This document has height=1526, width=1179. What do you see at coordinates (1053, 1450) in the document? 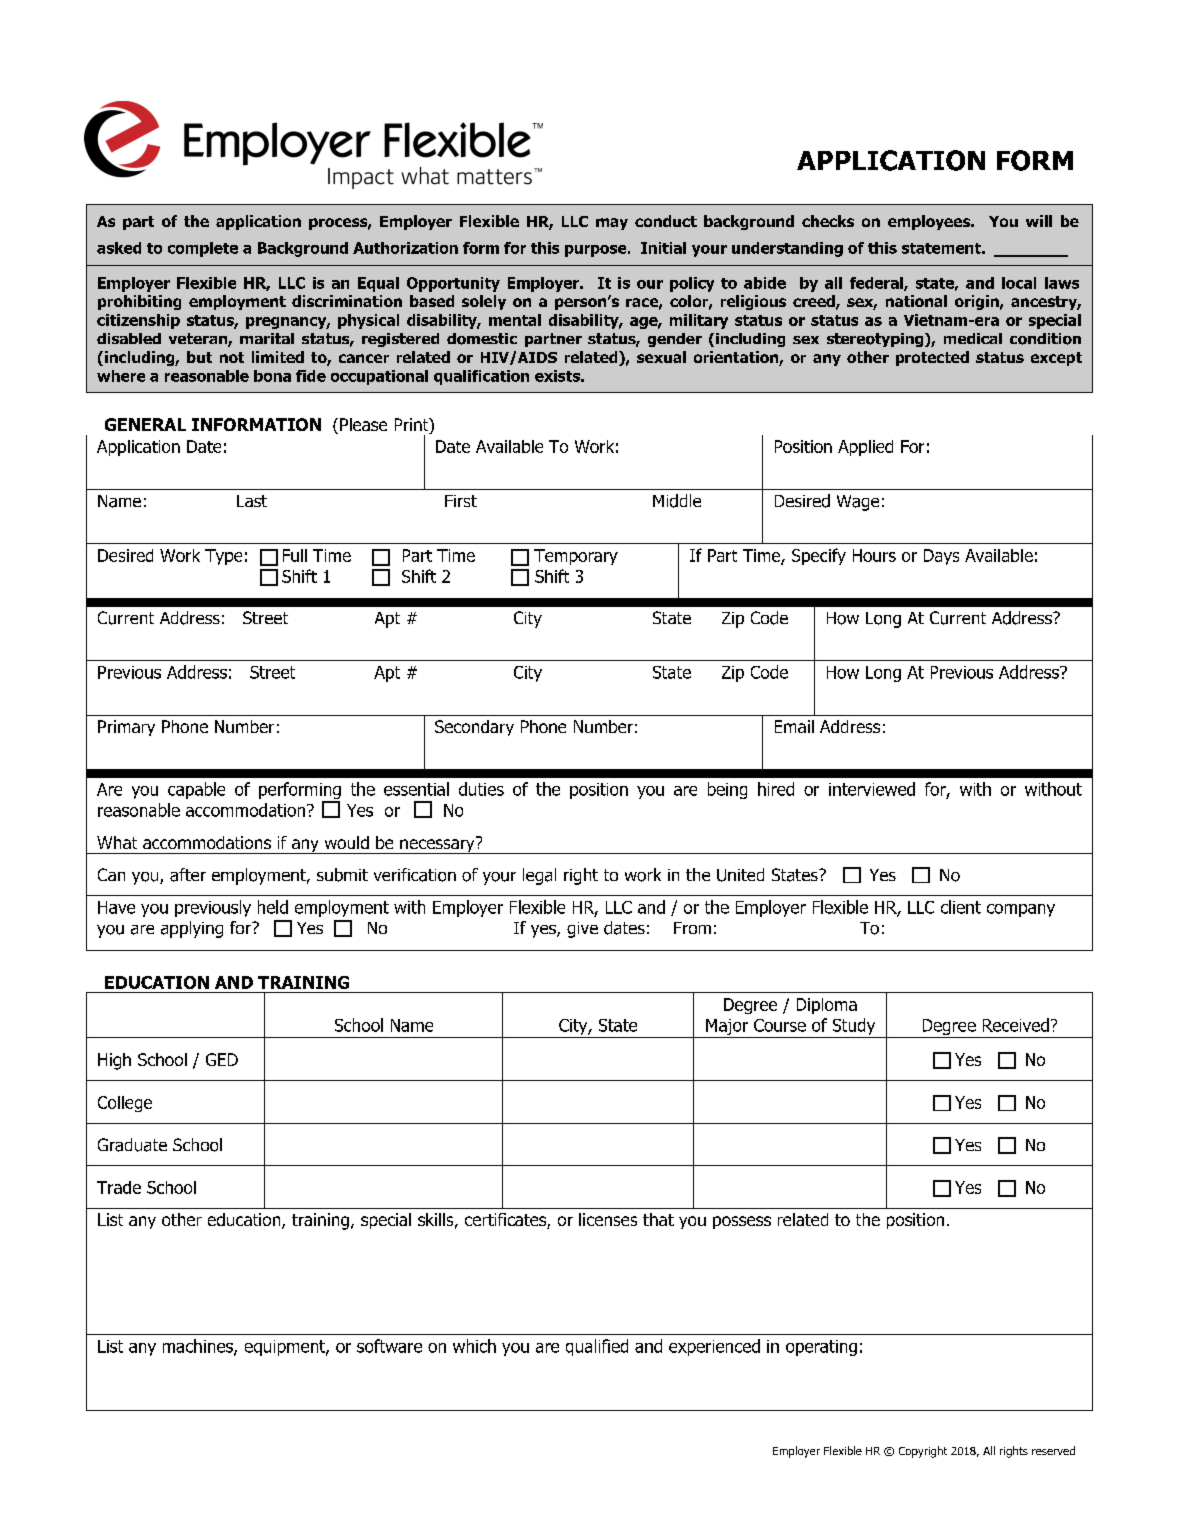
I see `reserved` at bounding box center [1053, 1450].
